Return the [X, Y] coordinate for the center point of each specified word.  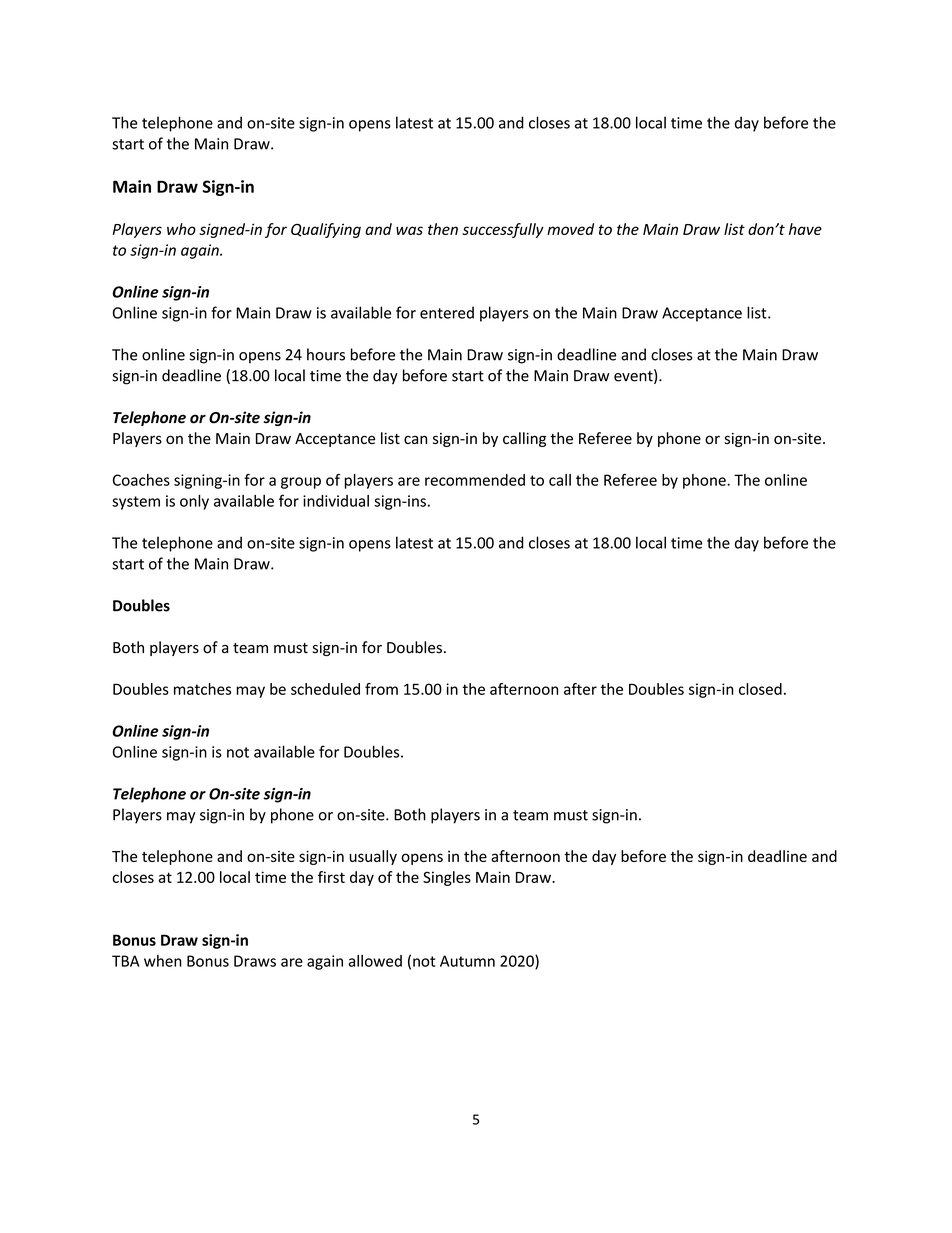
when [163, 961]
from [381, 689]
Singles [447, 878]
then [443, 229]
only [194, 502]
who [181, 229]
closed [760, 689]
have [805, 229]
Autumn [467, 961]
